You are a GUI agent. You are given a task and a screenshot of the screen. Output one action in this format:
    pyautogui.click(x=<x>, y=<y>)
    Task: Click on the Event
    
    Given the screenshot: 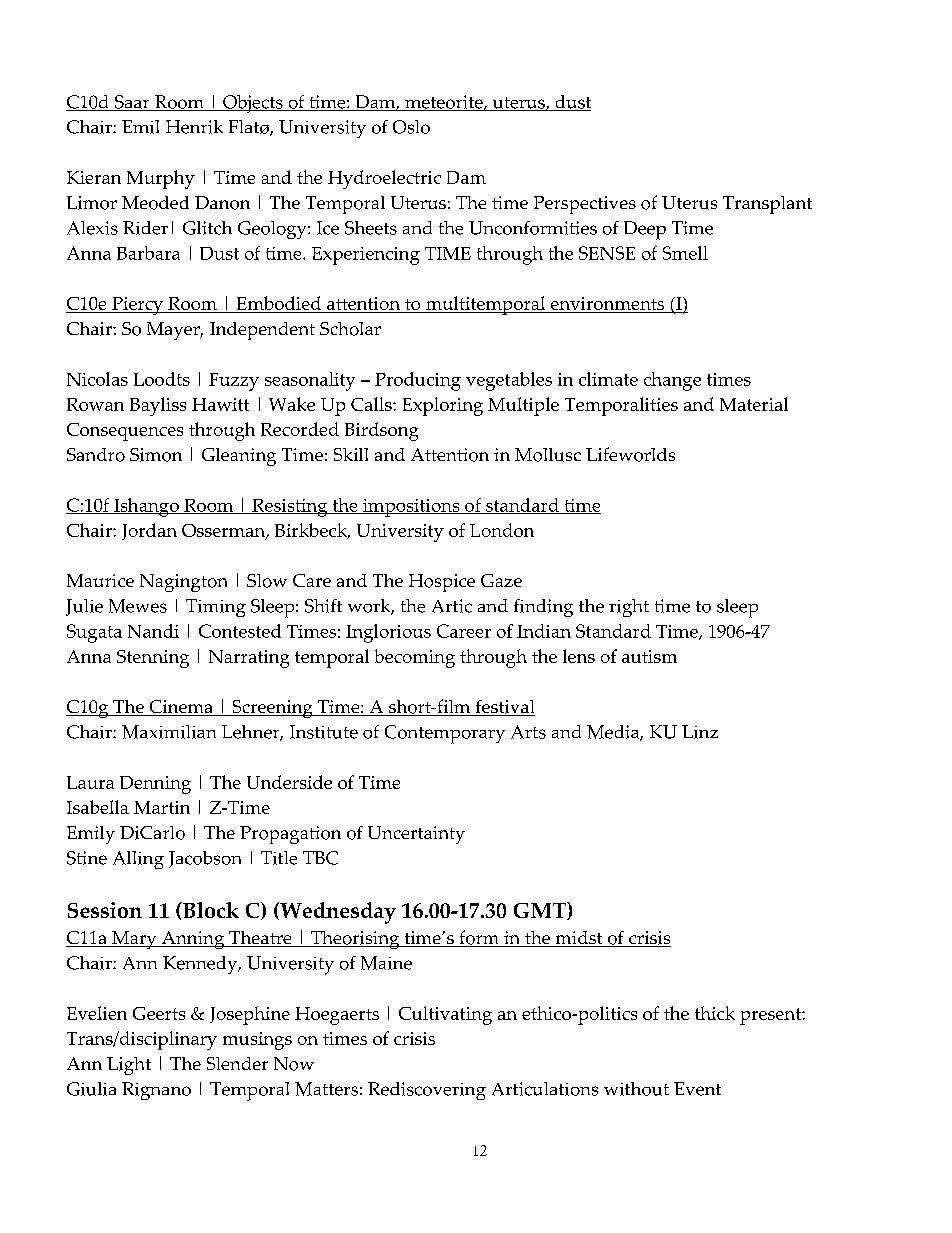 What is the action you would take?
    pyautogui.click(x=697, y=1089)
